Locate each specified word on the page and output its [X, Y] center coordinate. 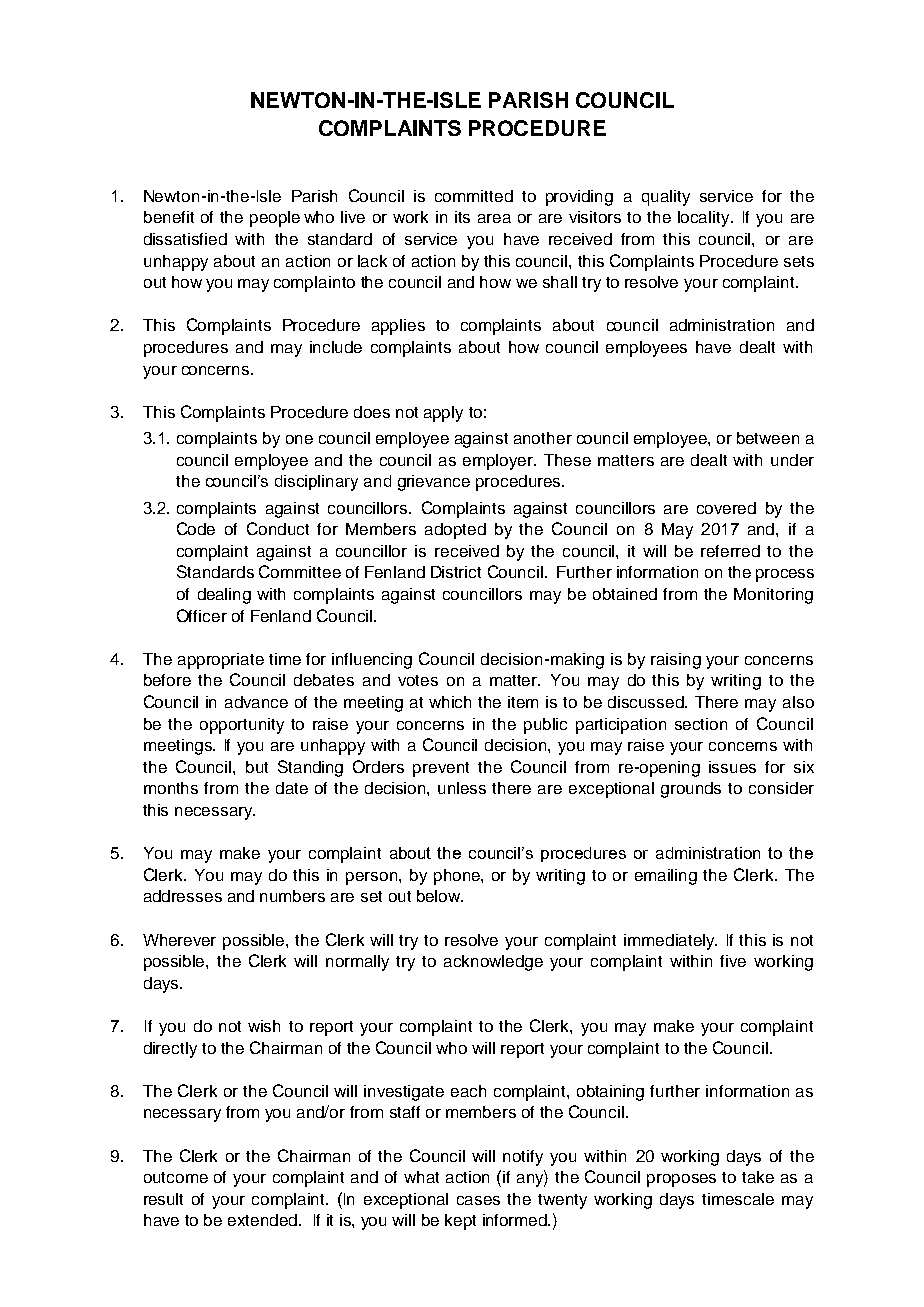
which [450, 702]
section [701, 724]
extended [262, 1220]
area [494, 218]
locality [705, 219]
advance [256, 702]
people [275, 219]
